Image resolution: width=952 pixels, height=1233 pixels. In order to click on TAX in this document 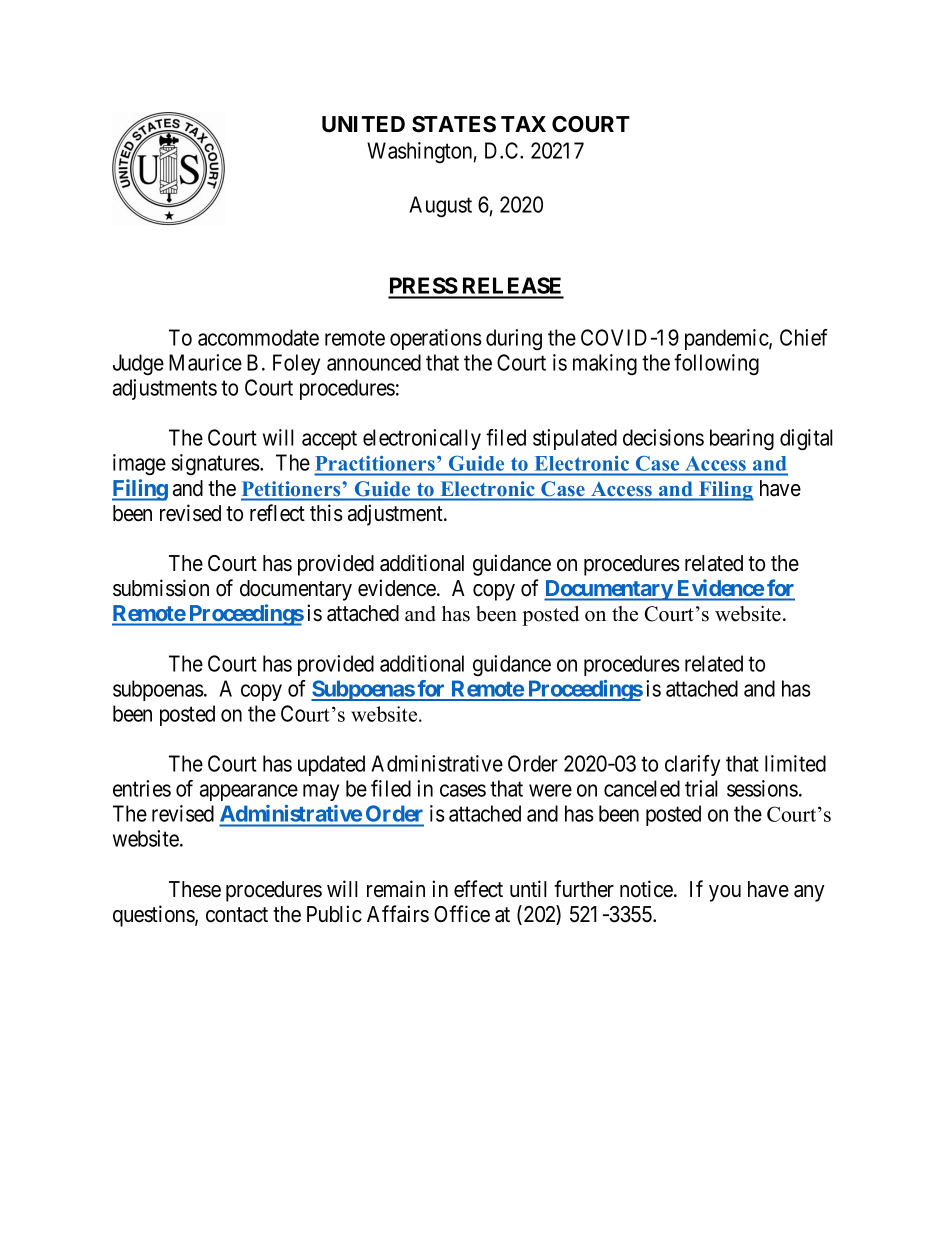, I will do `click(523, 124)`.
